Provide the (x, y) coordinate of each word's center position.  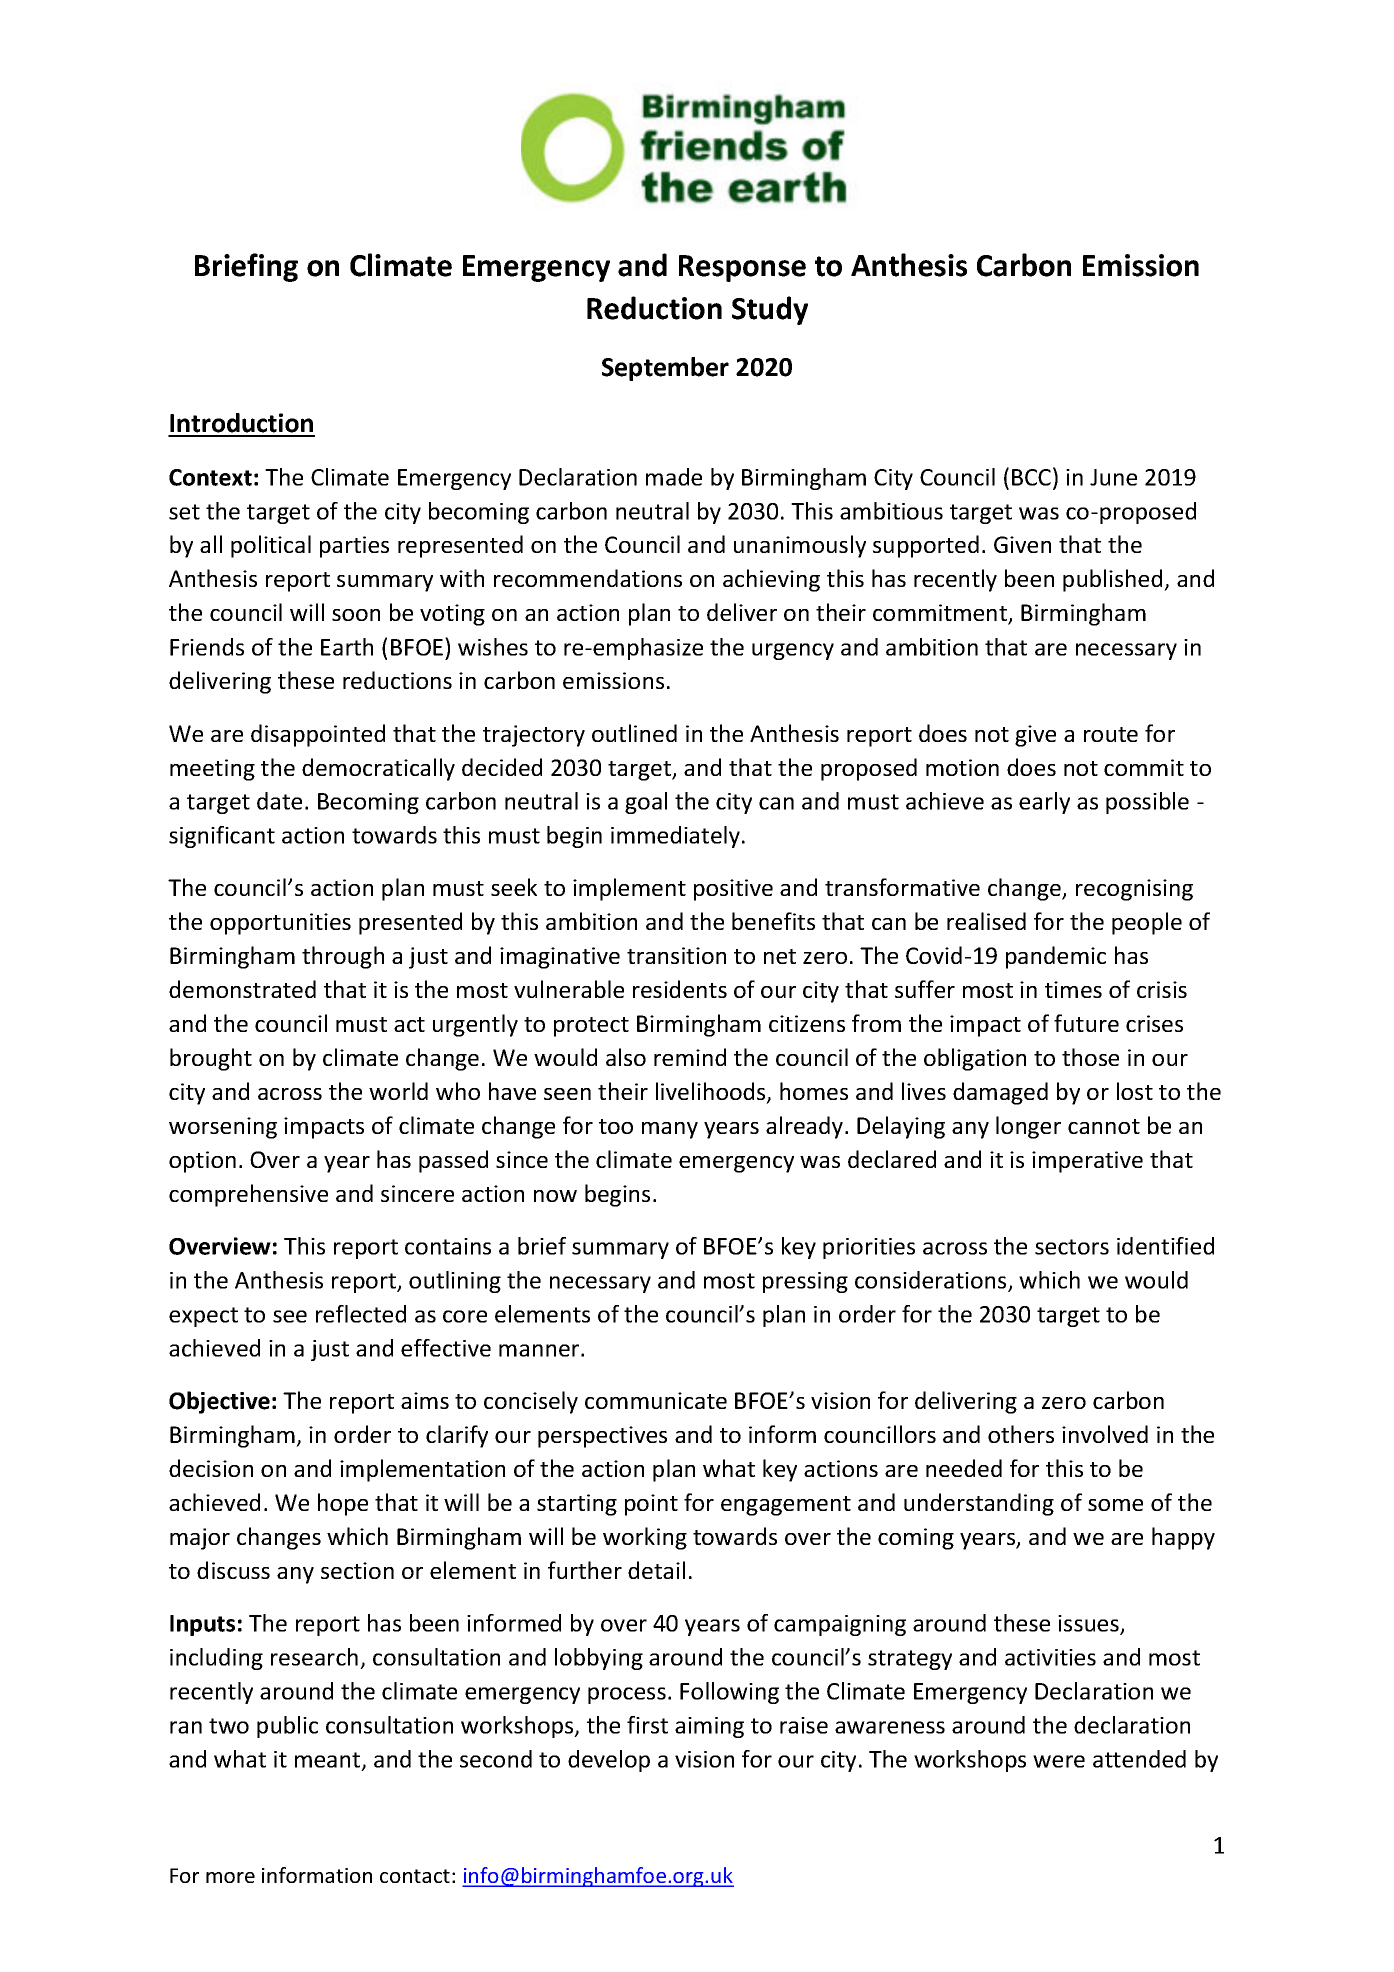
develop (609, 1761)
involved (1105, 1434)
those (1090, 1057)
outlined (634, 733)
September (665, 369)
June (1113, 477)
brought (211, 1059)
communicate (656, 1400)
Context (210, 477)
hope (343, 1504)
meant (329, 1761)
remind (690, 1057)
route (1111, 734)
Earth (347, 647)
